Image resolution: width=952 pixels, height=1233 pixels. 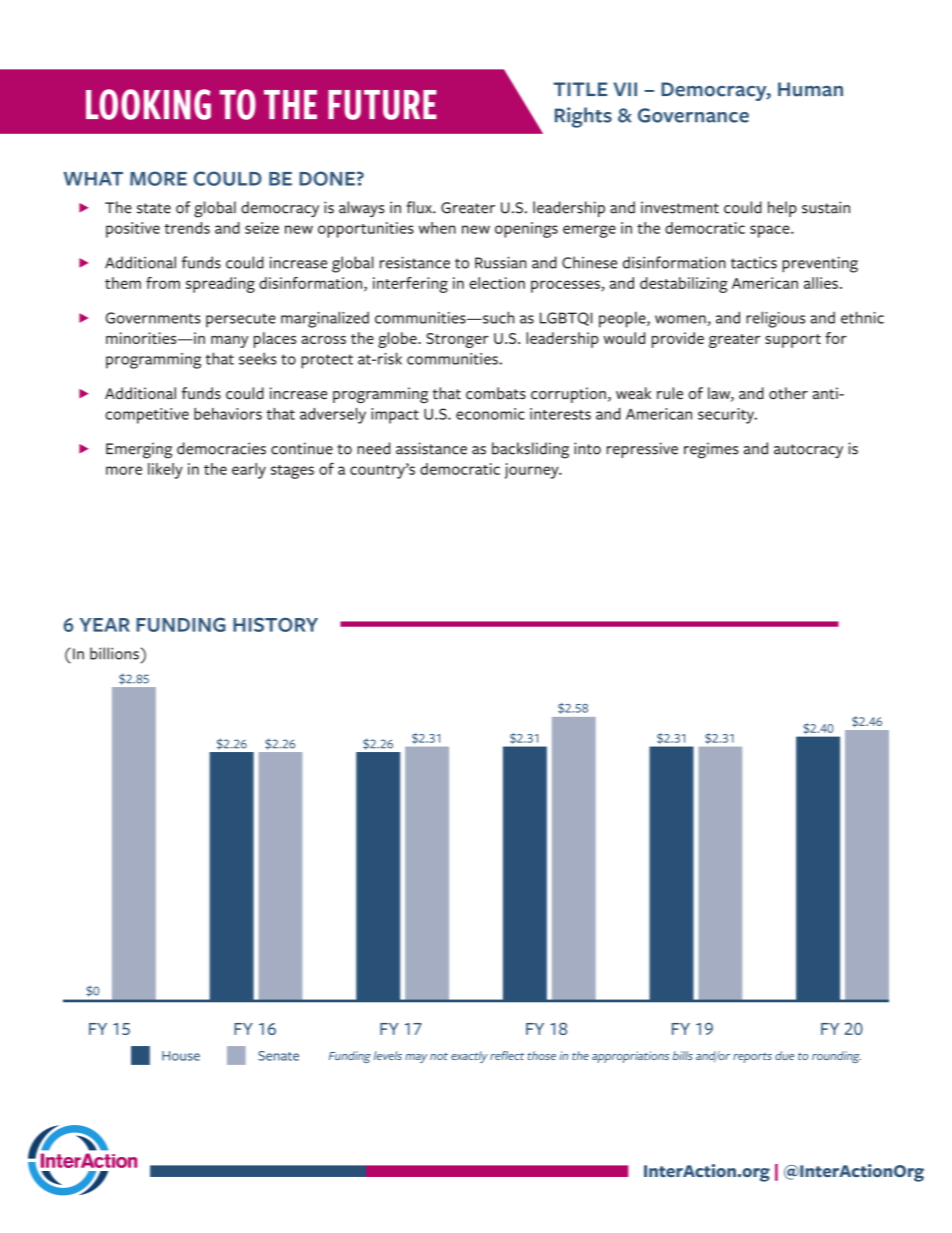 What do you see at coordinates (784, 1055) in the screenshot?
I see `due` at bounding box center [784, 1055].
